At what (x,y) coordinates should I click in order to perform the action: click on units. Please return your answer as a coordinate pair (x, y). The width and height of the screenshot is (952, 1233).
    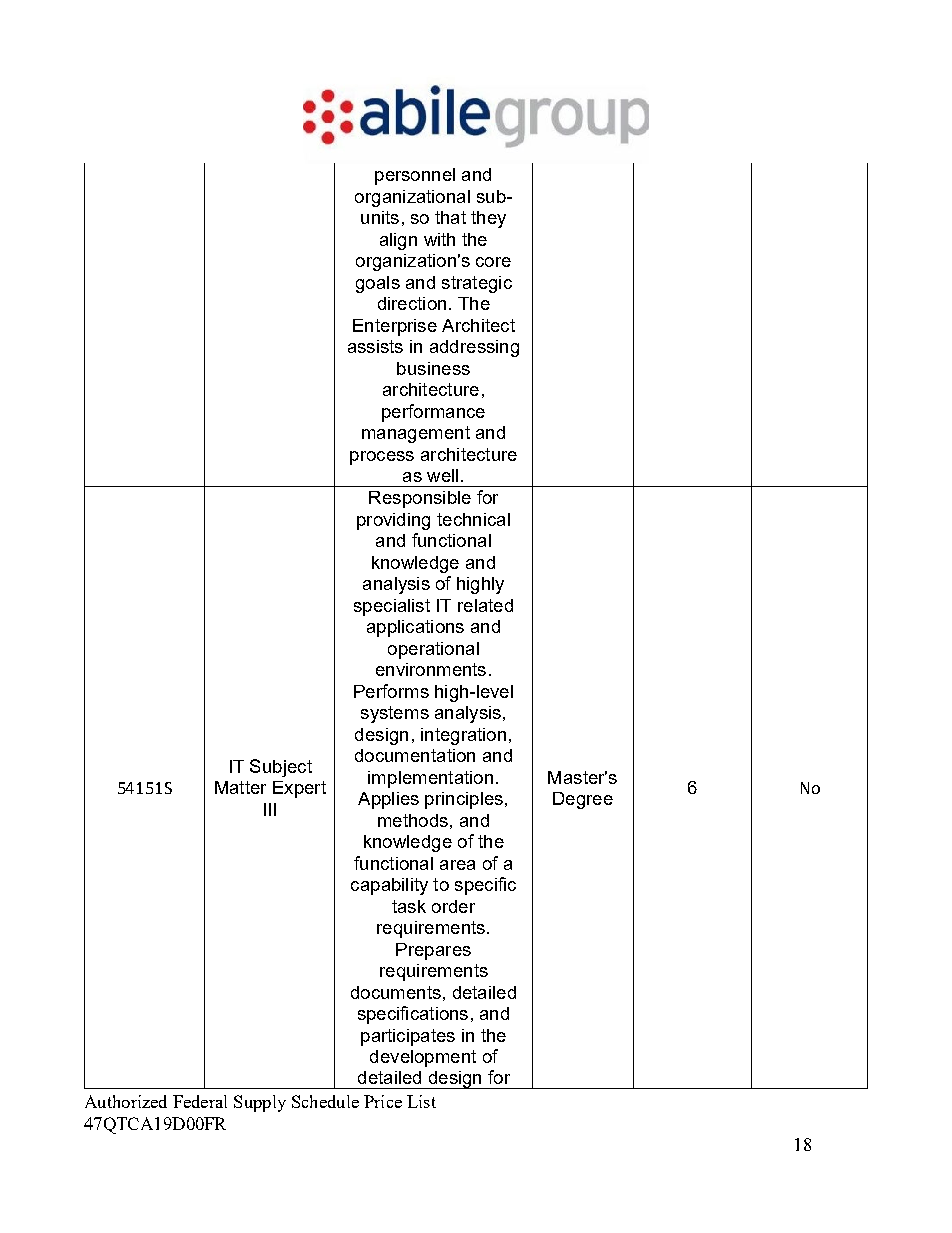
    Looking at the image, I should click on (380, 217).
